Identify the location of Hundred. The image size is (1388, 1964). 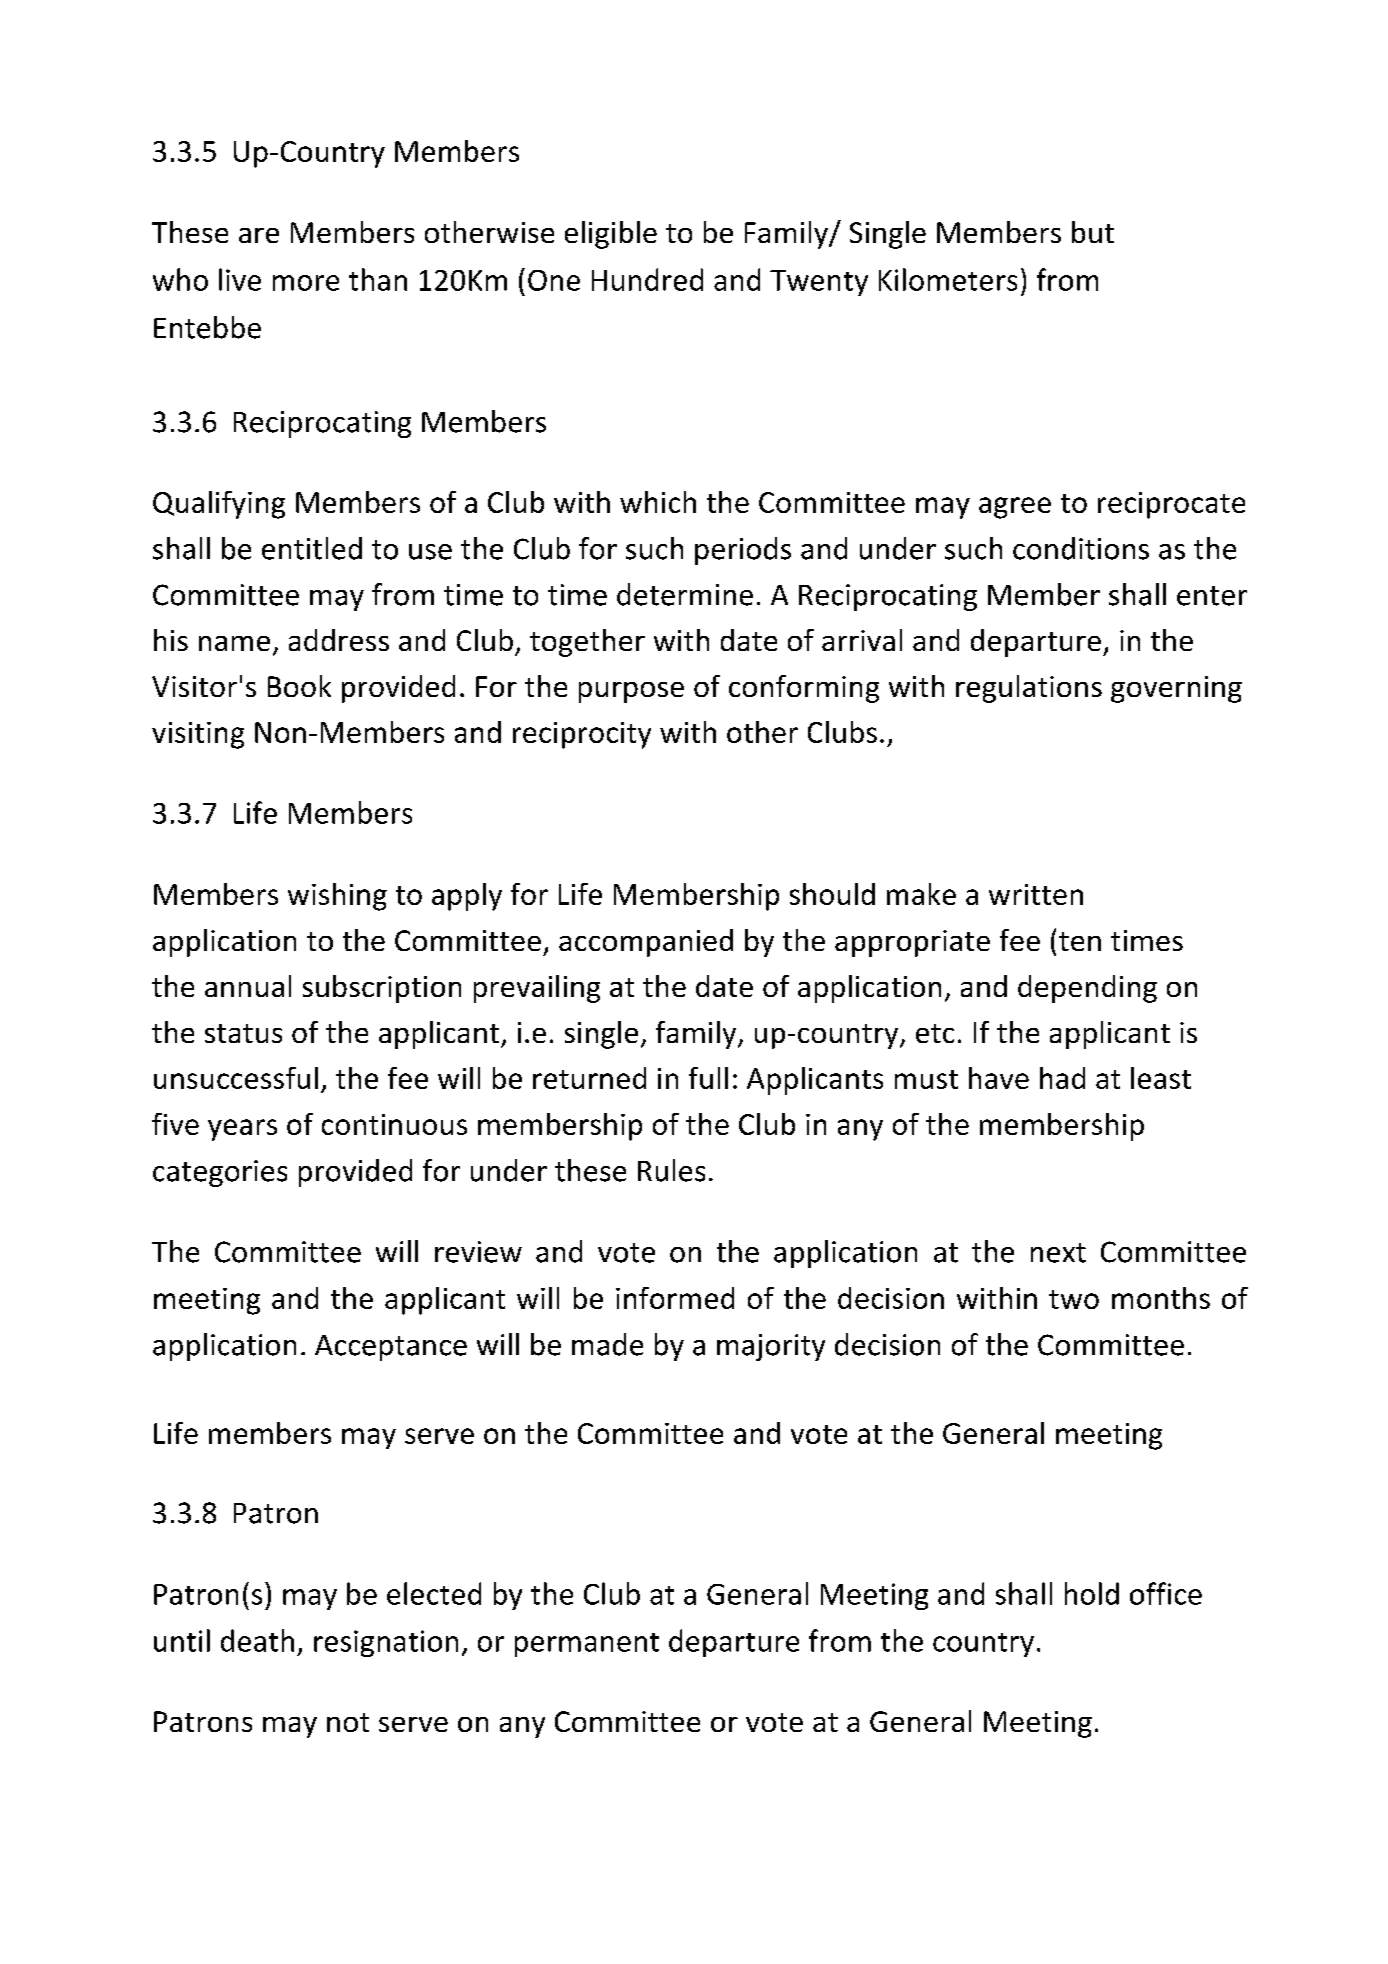
(647, 279).
